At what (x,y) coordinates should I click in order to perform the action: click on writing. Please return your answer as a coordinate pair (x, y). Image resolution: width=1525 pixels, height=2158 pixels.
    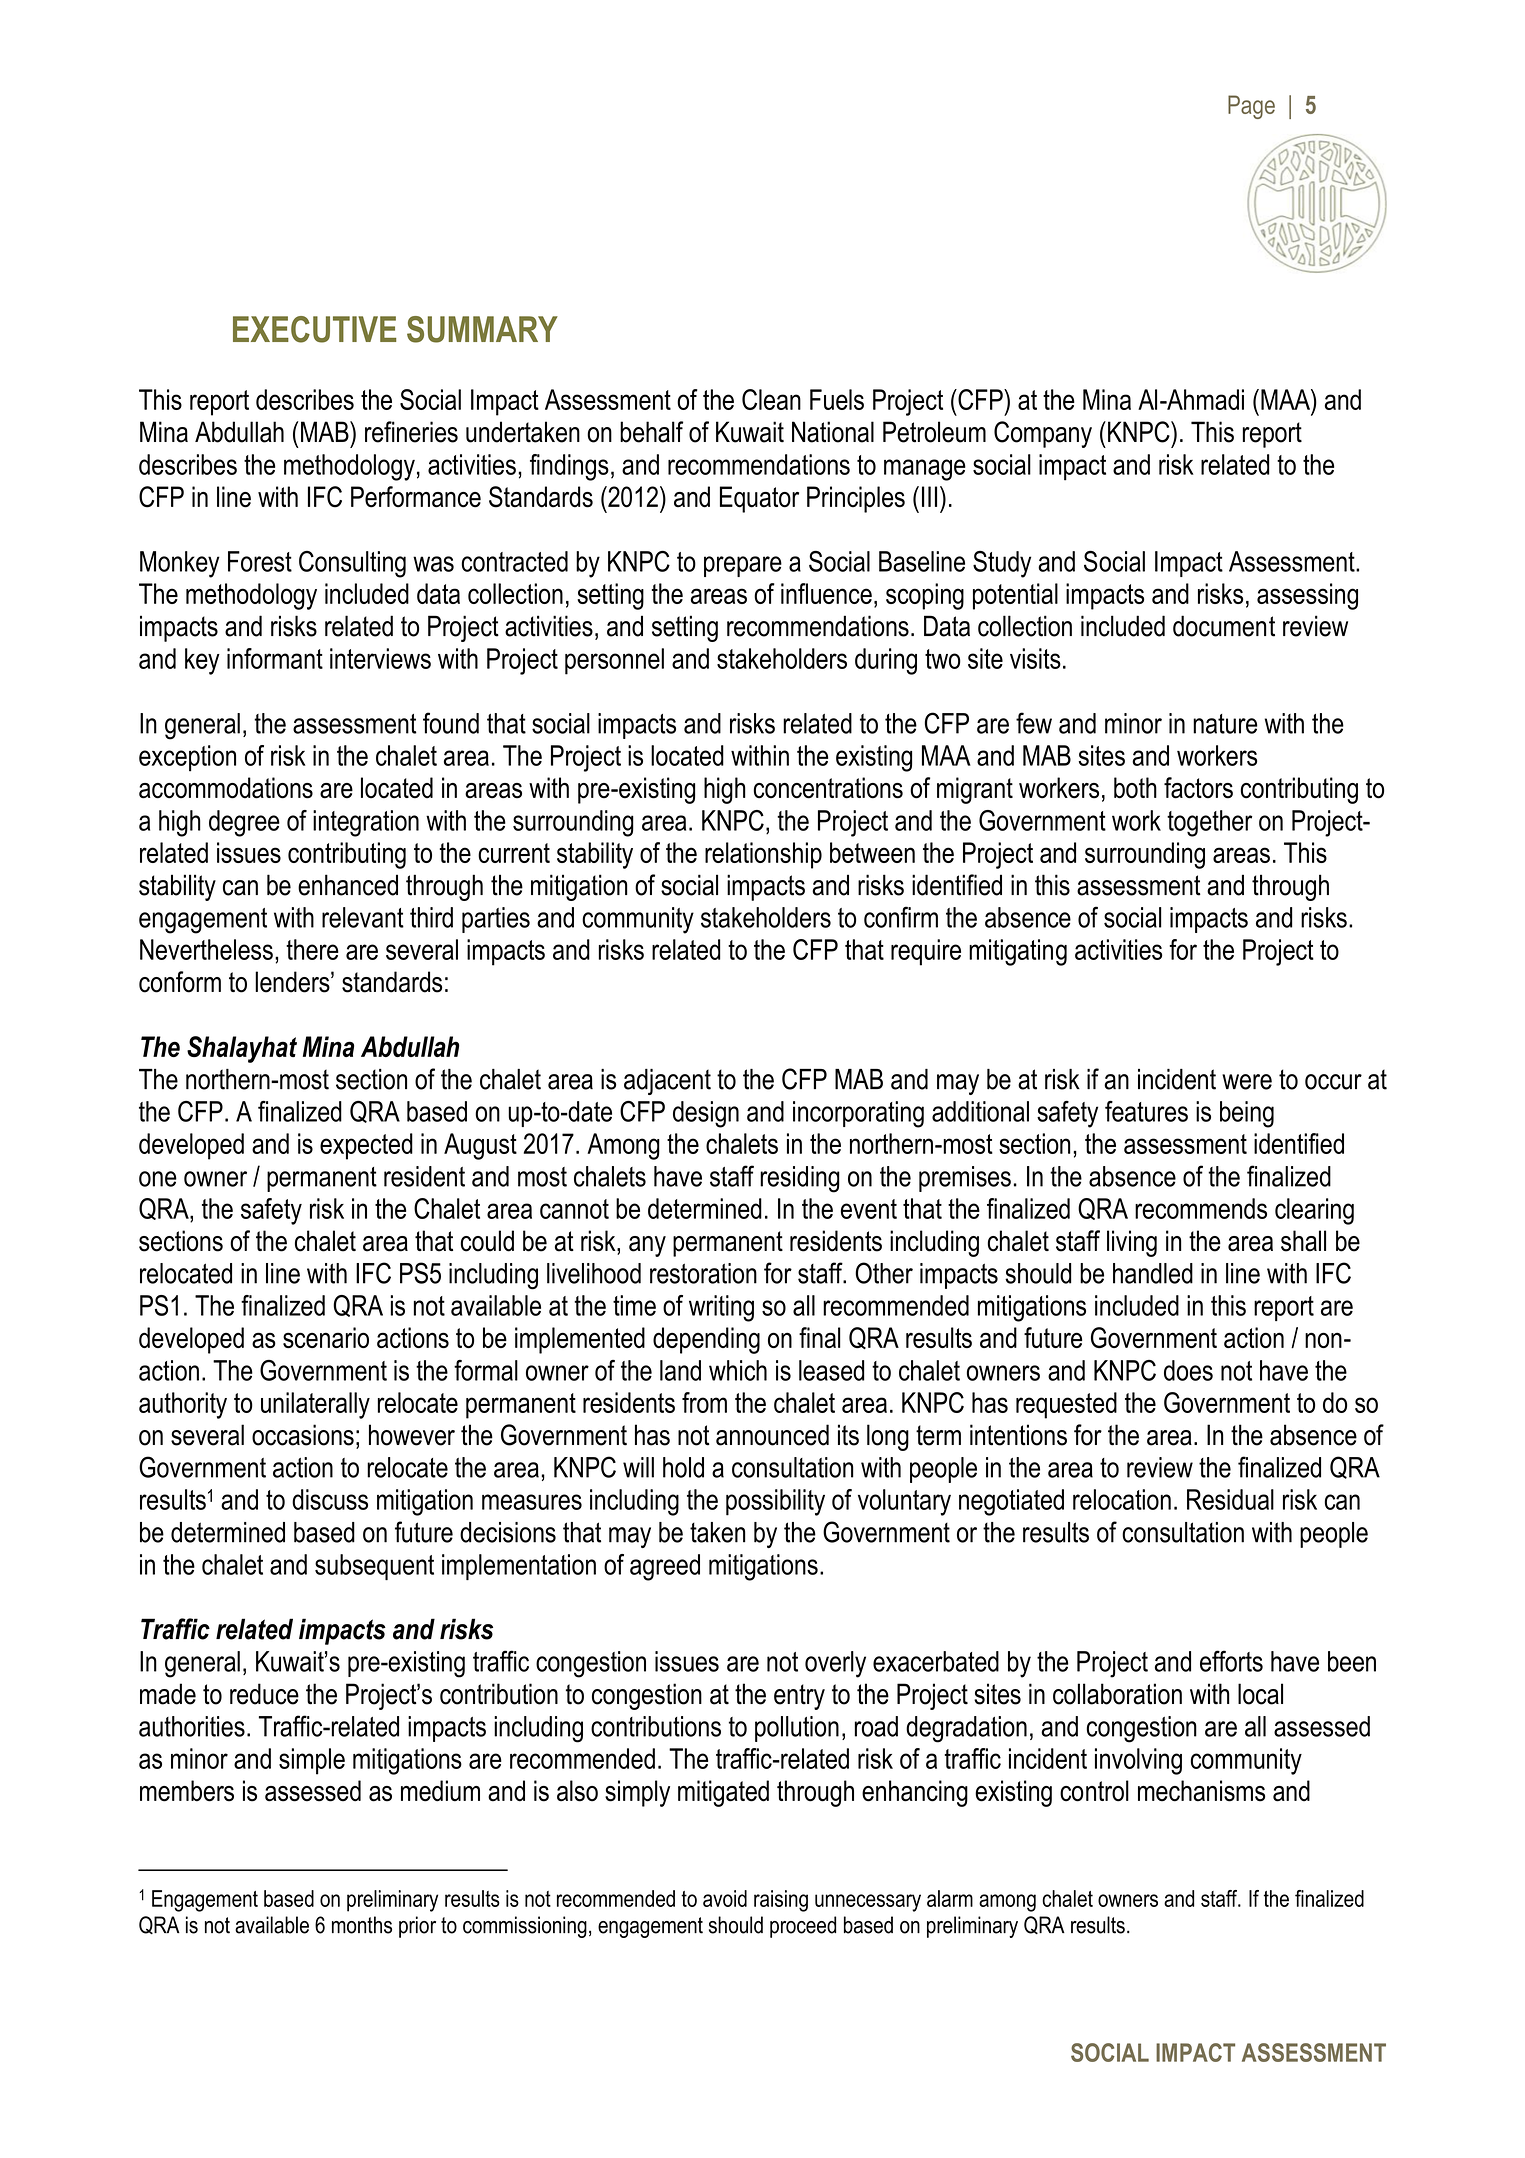
    Looking at the image, I should click on (721, 1308).
